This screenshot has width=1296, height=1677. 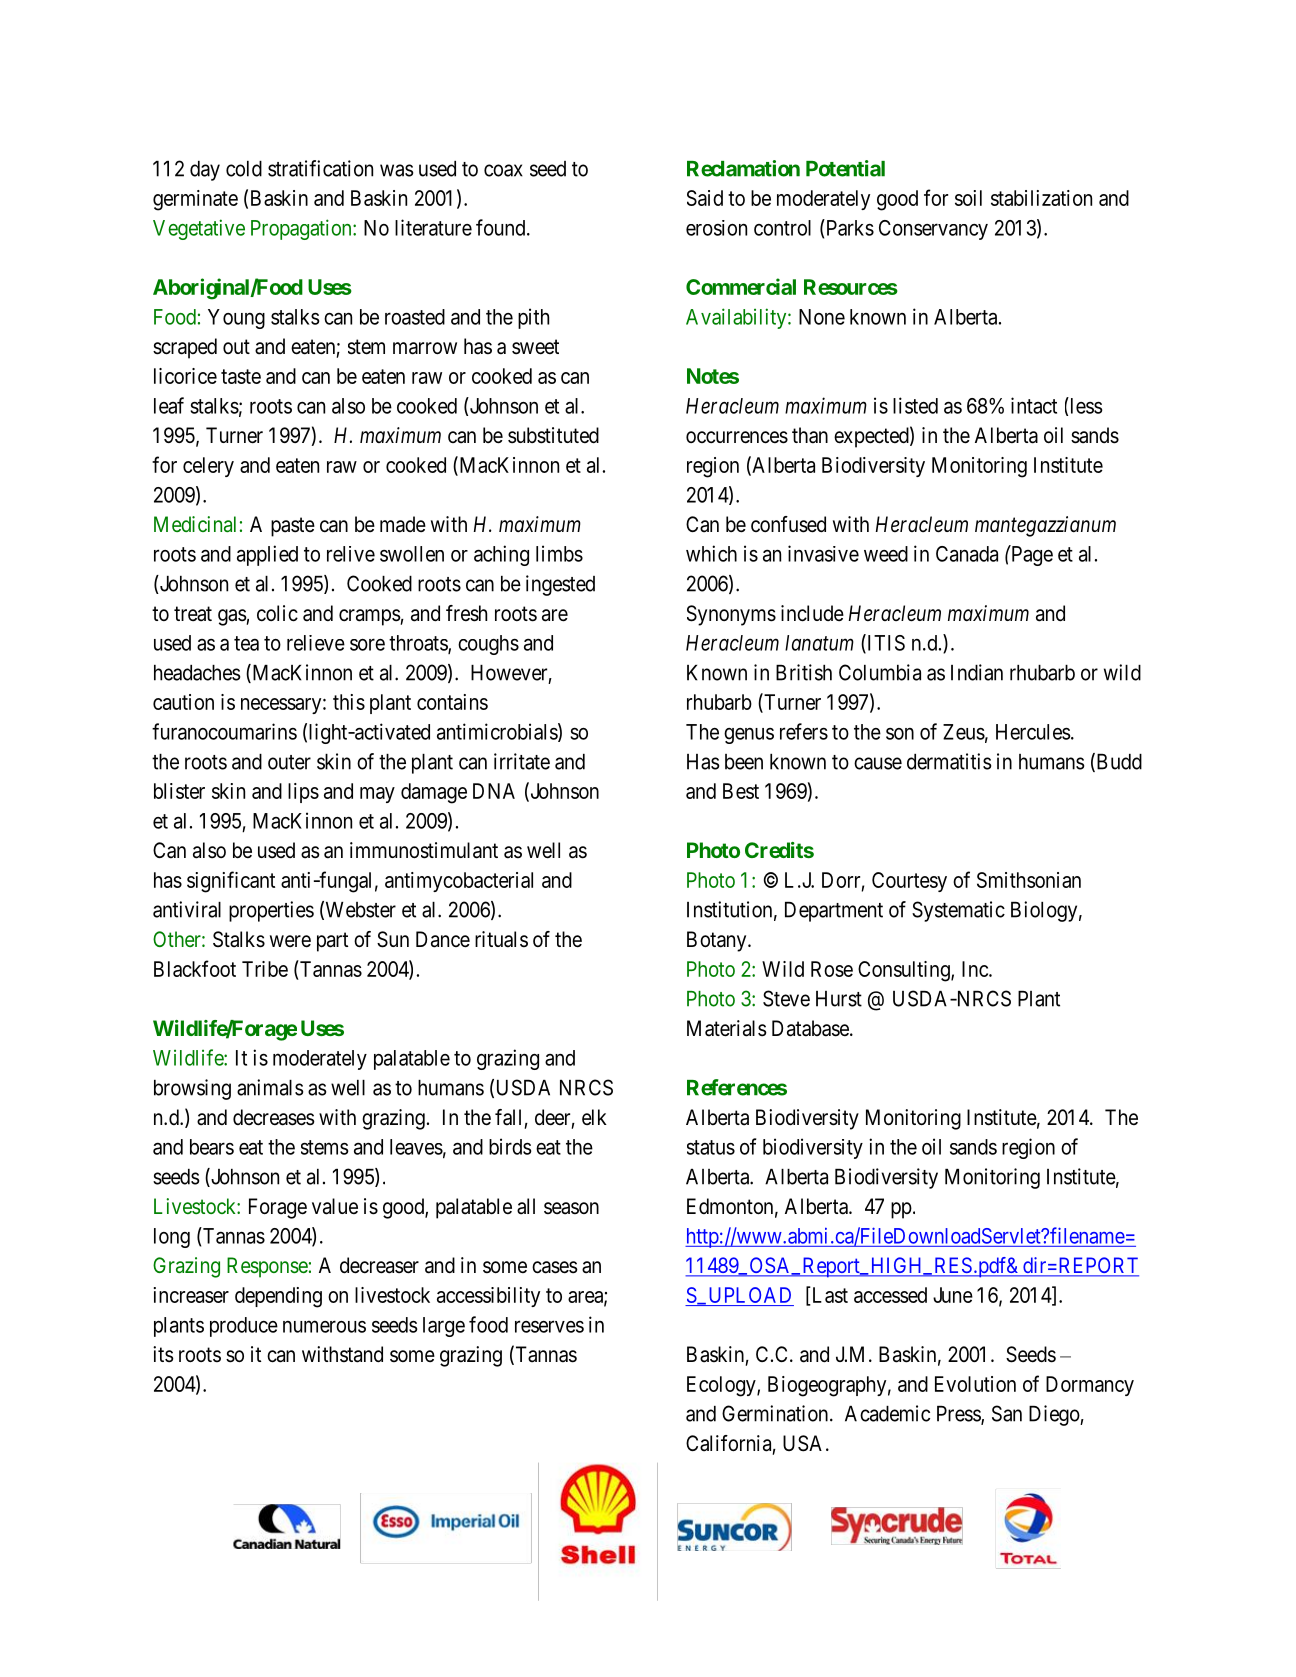 What do you see at coordinates (811, 1028) in the screenshot?
I see `Database` at bounding box center [811, 1028].
